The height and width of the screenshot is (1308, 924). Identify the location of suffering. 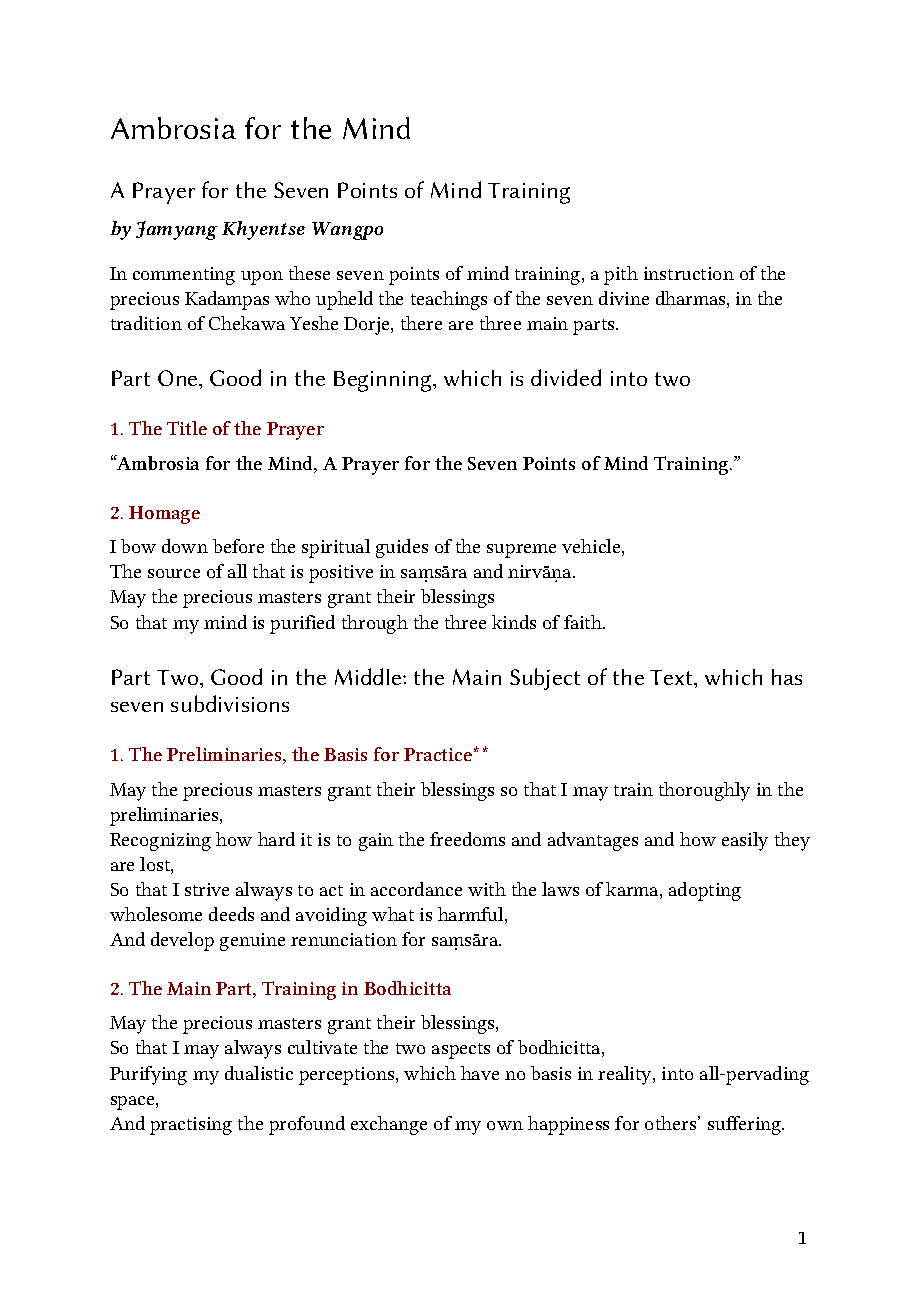
(746, 1125).
